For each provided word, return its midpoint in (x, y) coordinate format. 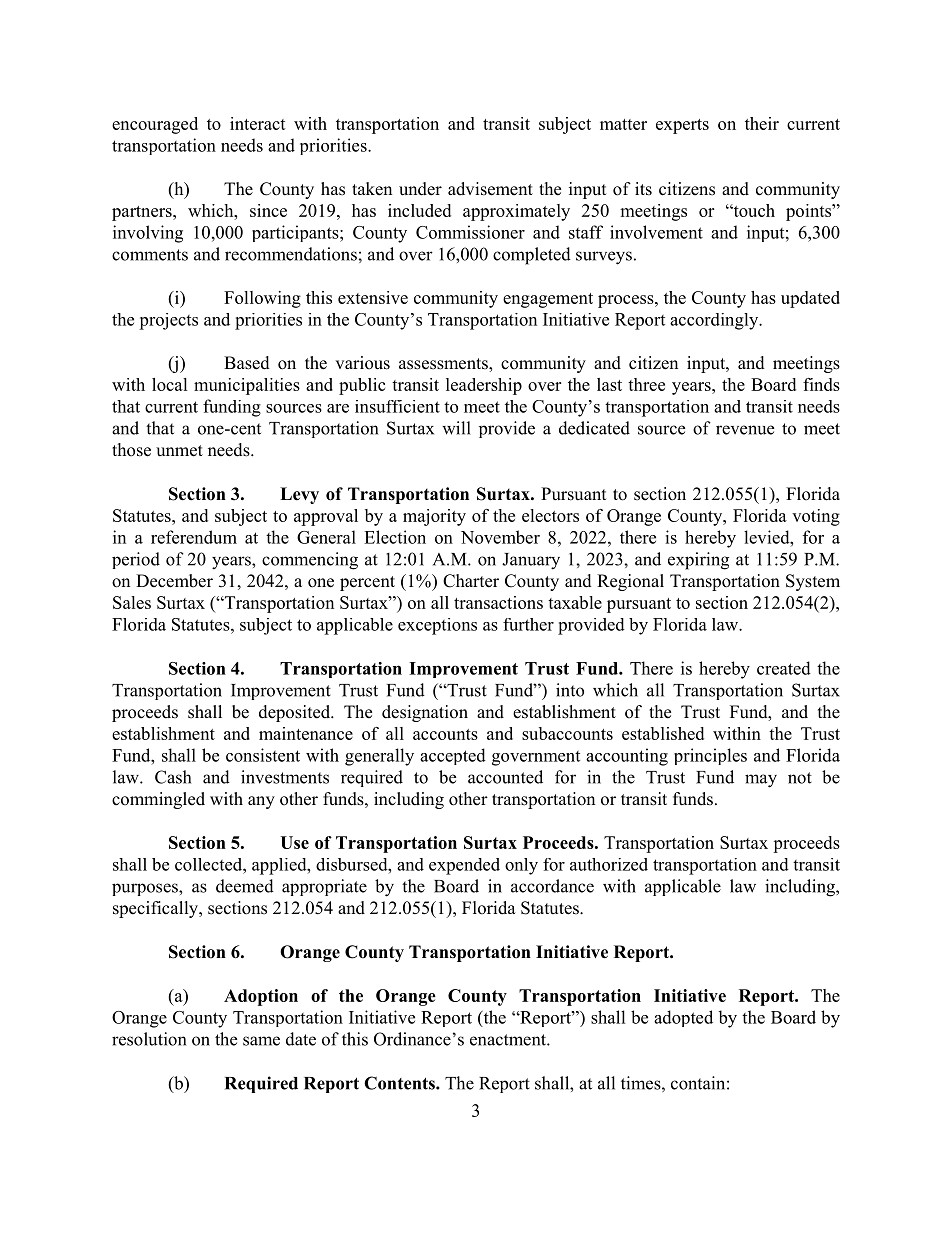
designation (425, 713)
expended (464, 866)
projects (168, 321)
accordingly (715, 321)
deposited (296, 713)
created (784, 668)
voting (816, 517)
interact (258, 123)
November (500, 537)
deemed (245, 886)
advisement (490, 189)
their (762, 123)
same (261, 1041)
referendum (194, 537)
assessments (444, 365)
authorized (609, 864)
